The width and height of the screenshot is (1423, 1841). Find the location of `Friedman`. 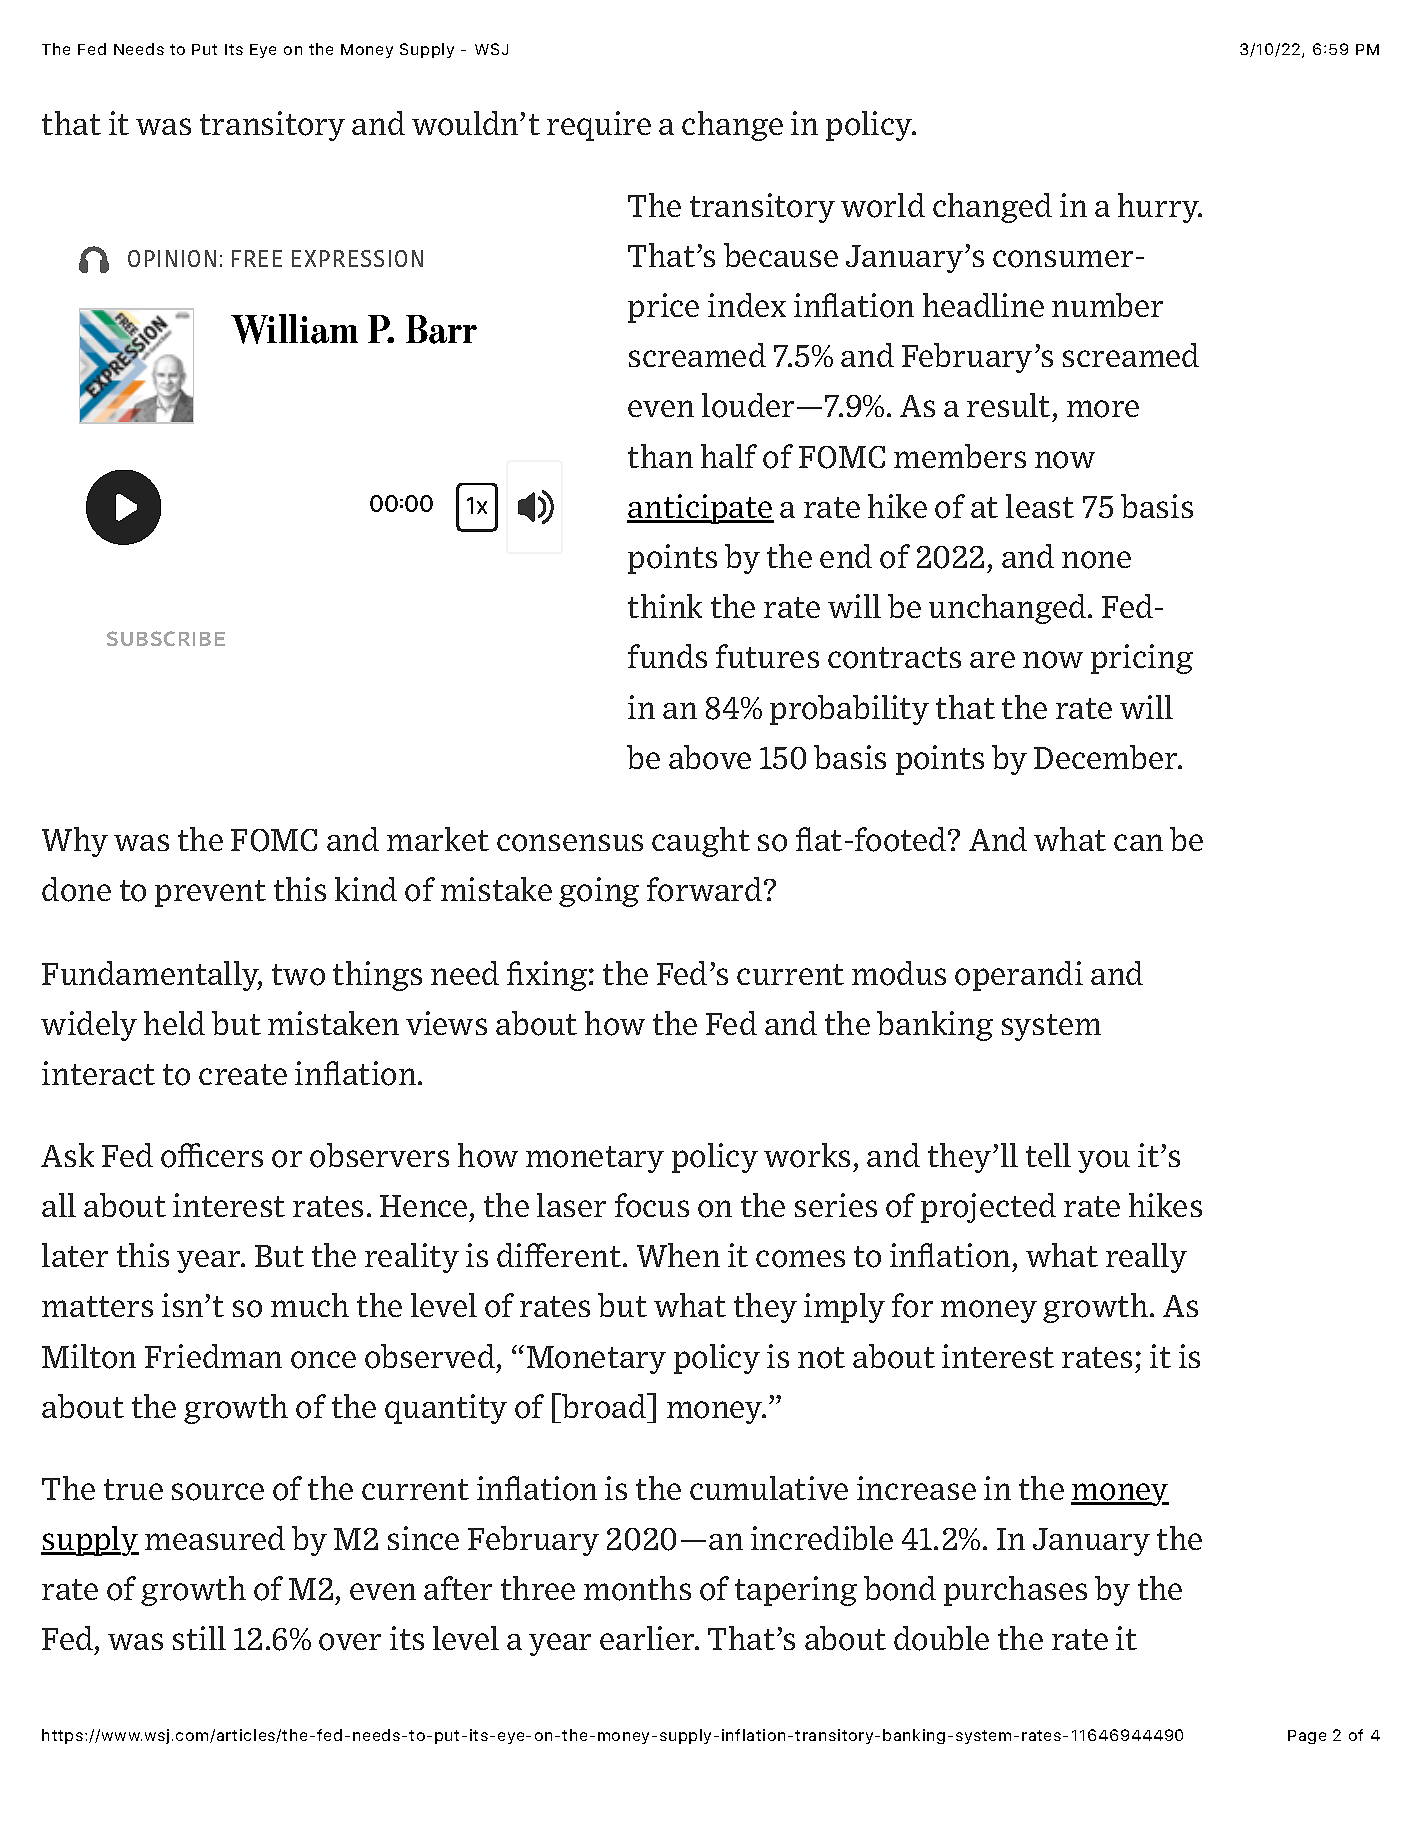

Friedman is located at coordinates (213, 1356).
